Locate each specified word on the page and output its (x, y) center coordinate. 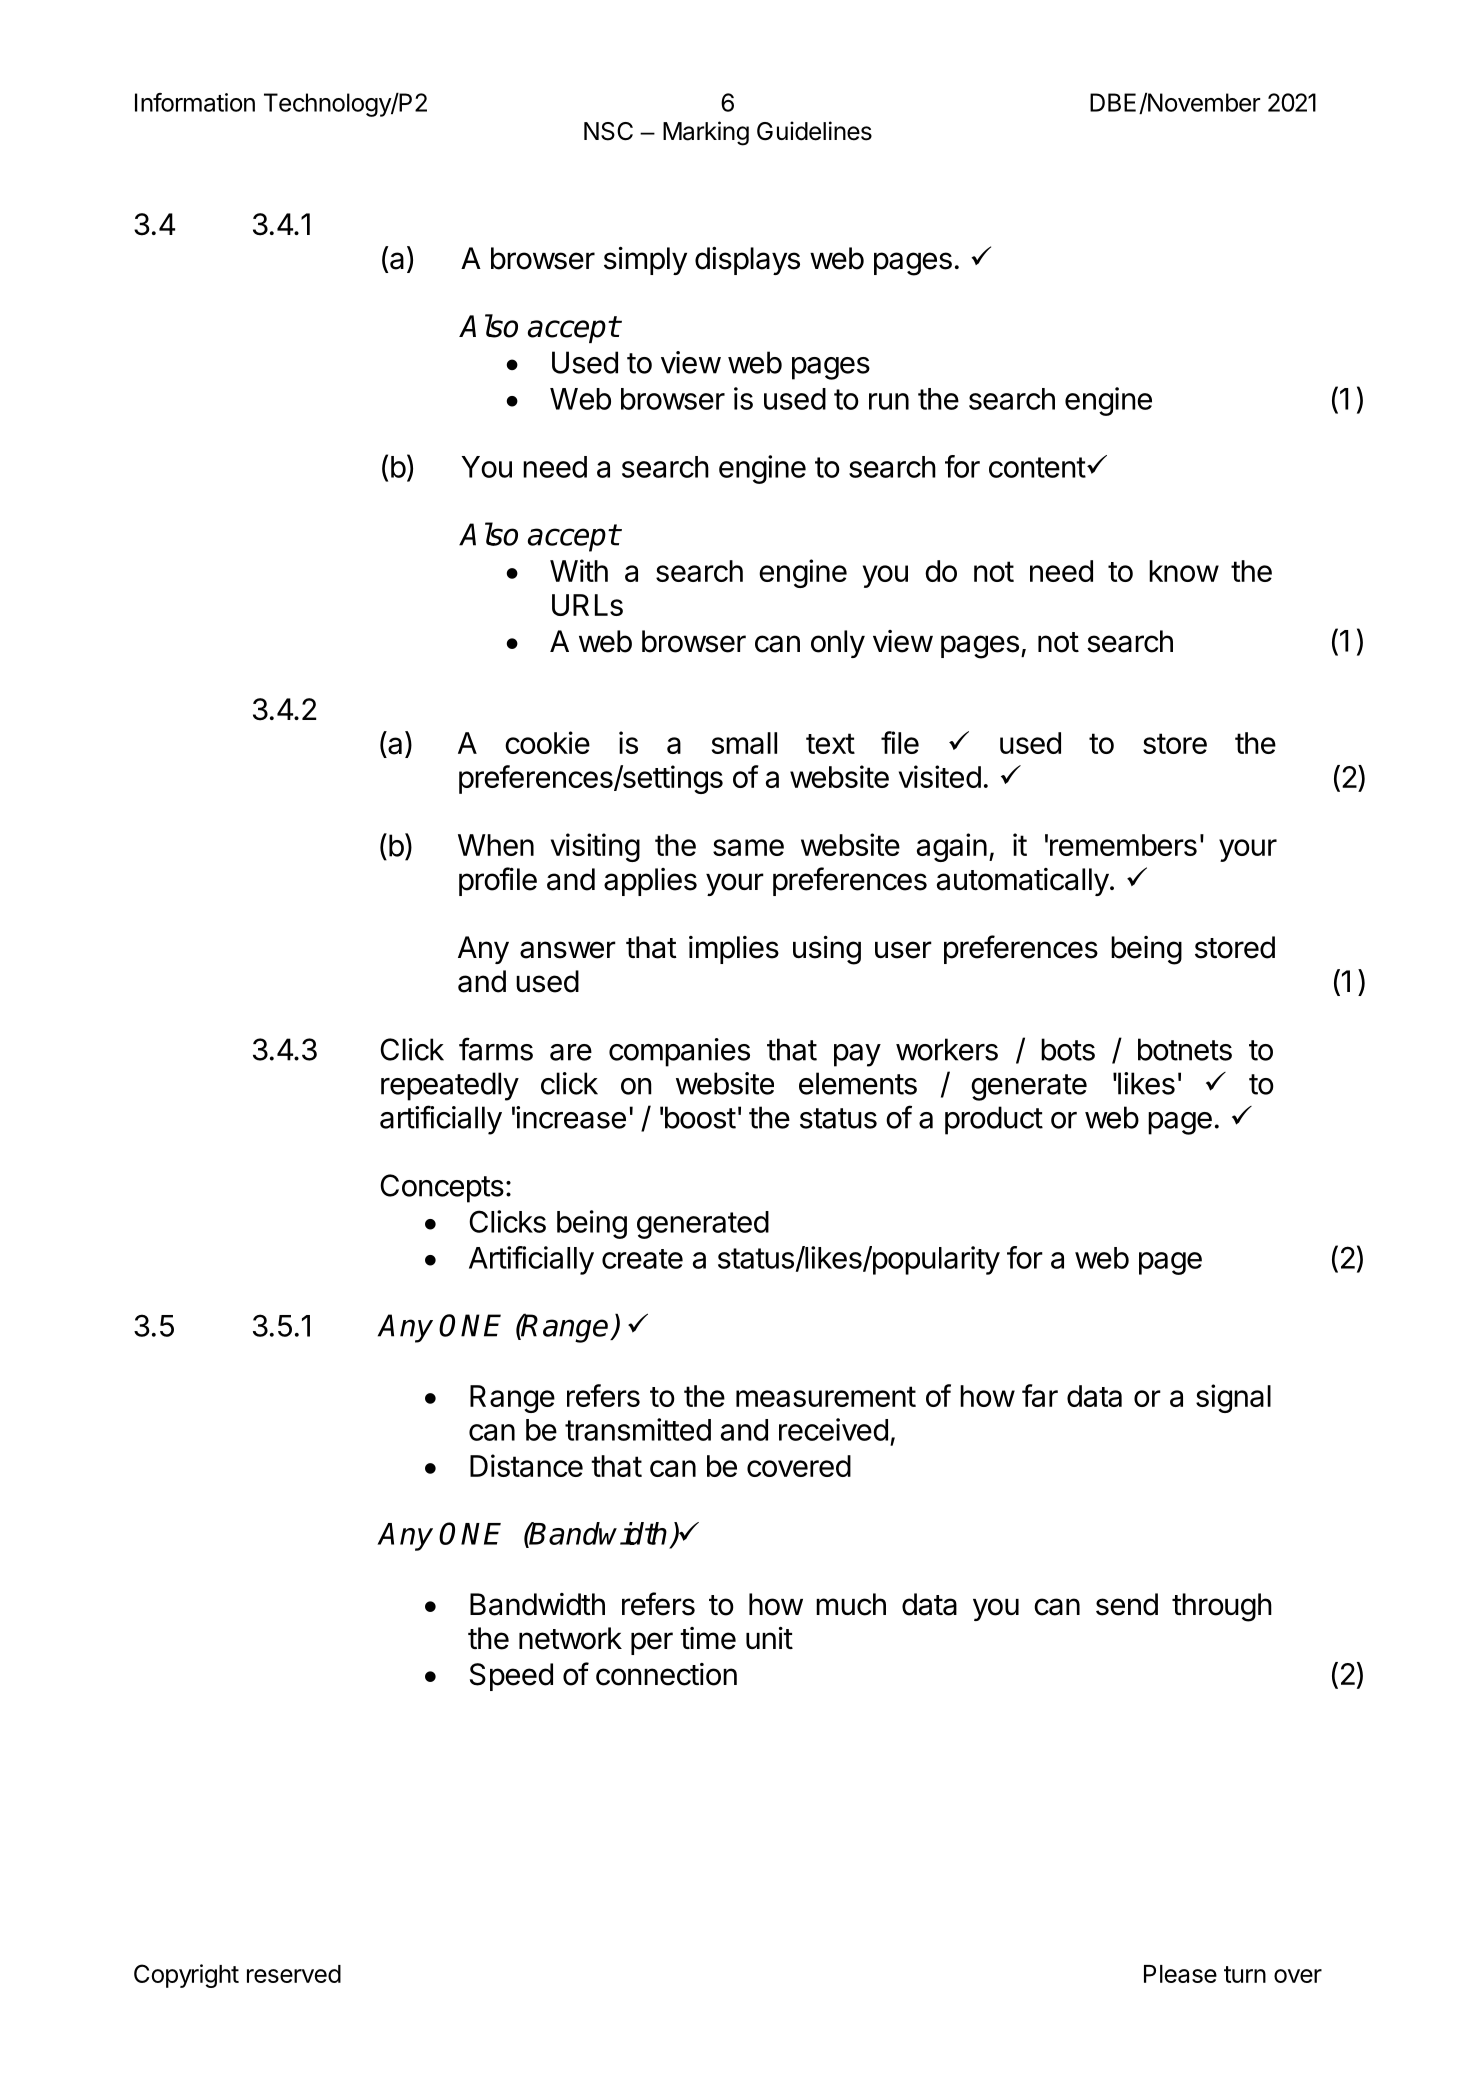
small (744, 743)
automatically (1023, 882)
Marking (706, 133)
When (496, 845)
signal (1233, 1398)
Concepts (442, 1188)
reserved (294, 1974)
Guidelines (814, 131)
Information (195, 102)
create (642, 1259)
